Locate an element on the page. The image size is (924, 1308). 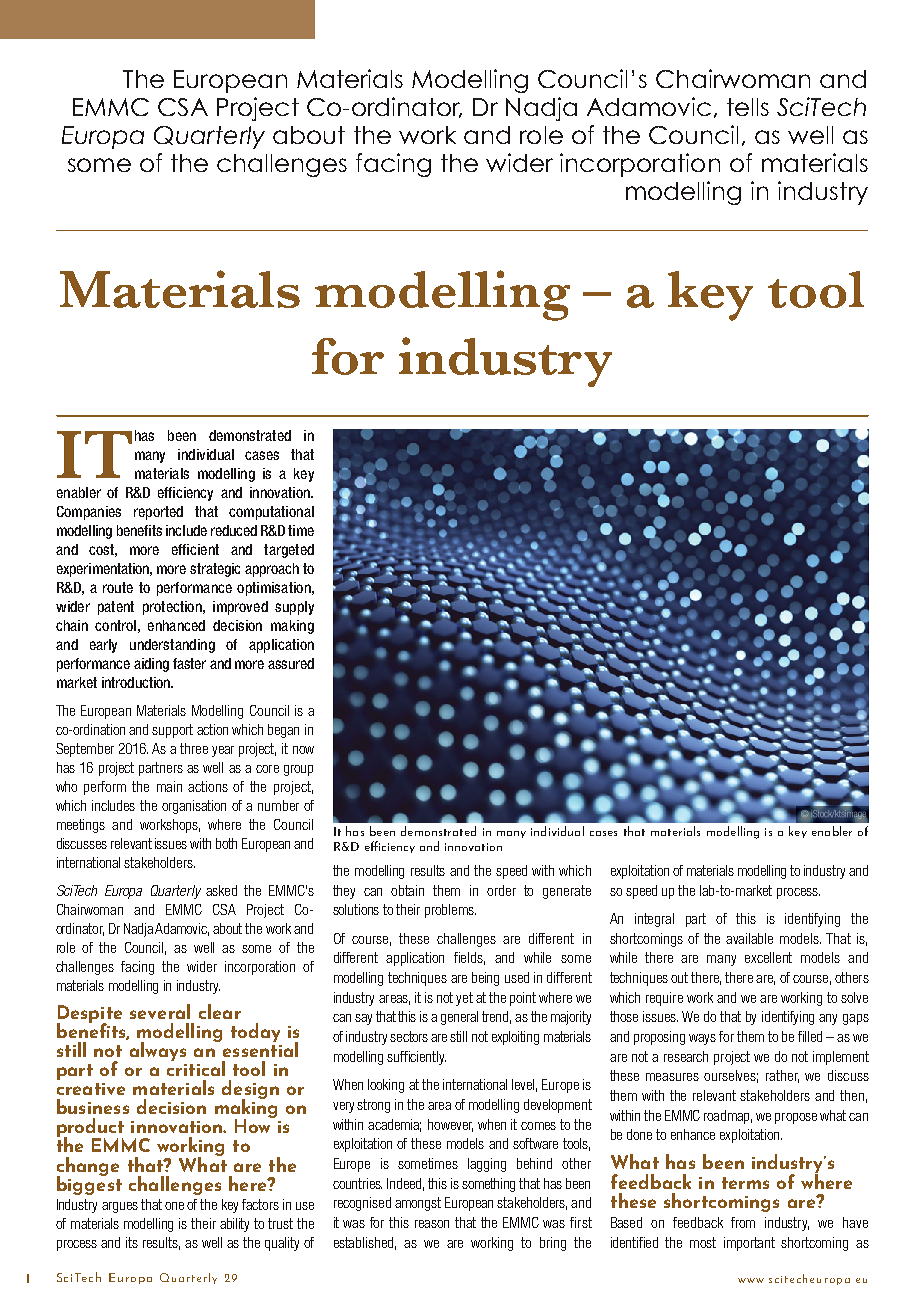
computational is located at coordinates (271, 513).
